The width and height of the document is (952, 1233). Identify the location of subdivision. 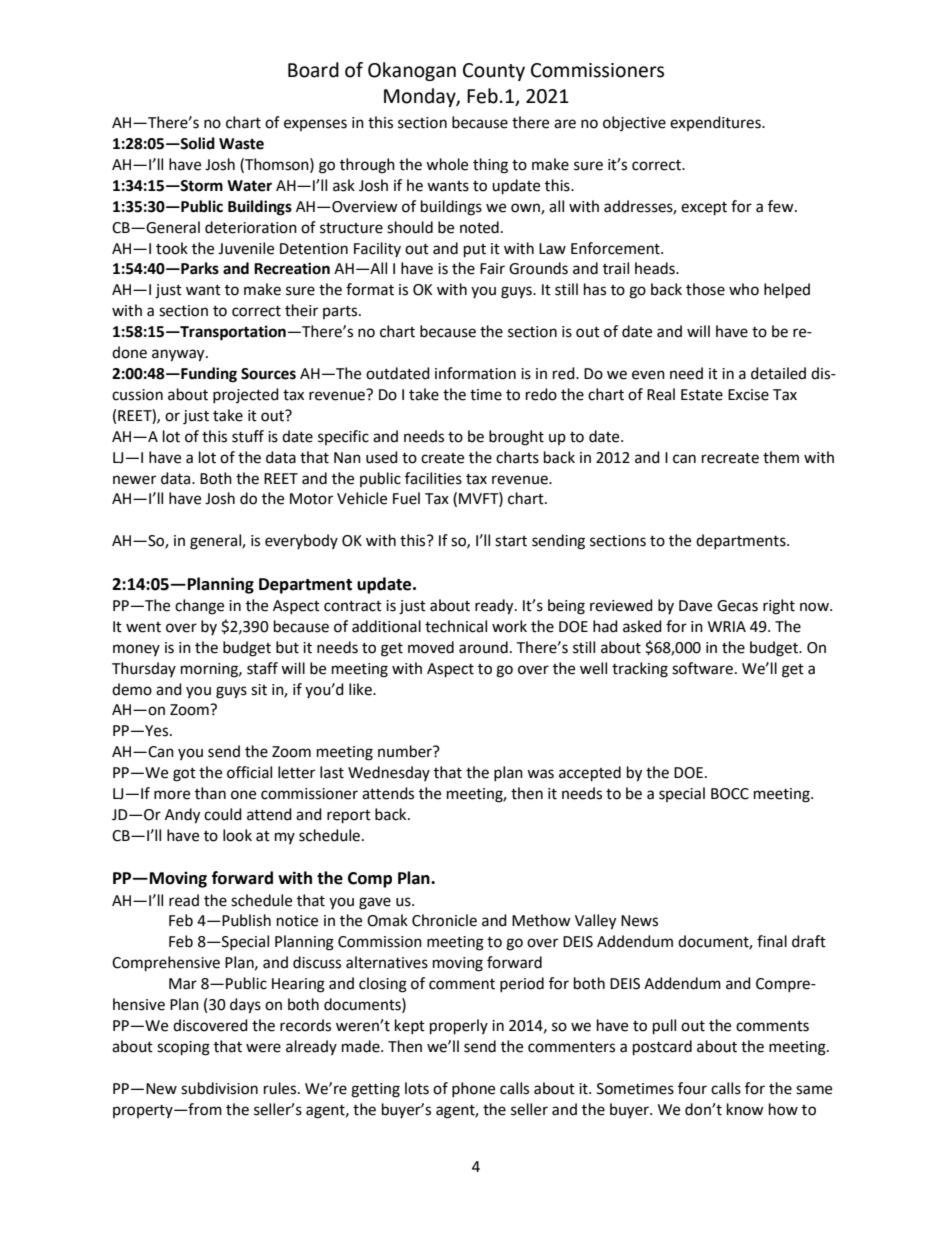
(219, 1088).
